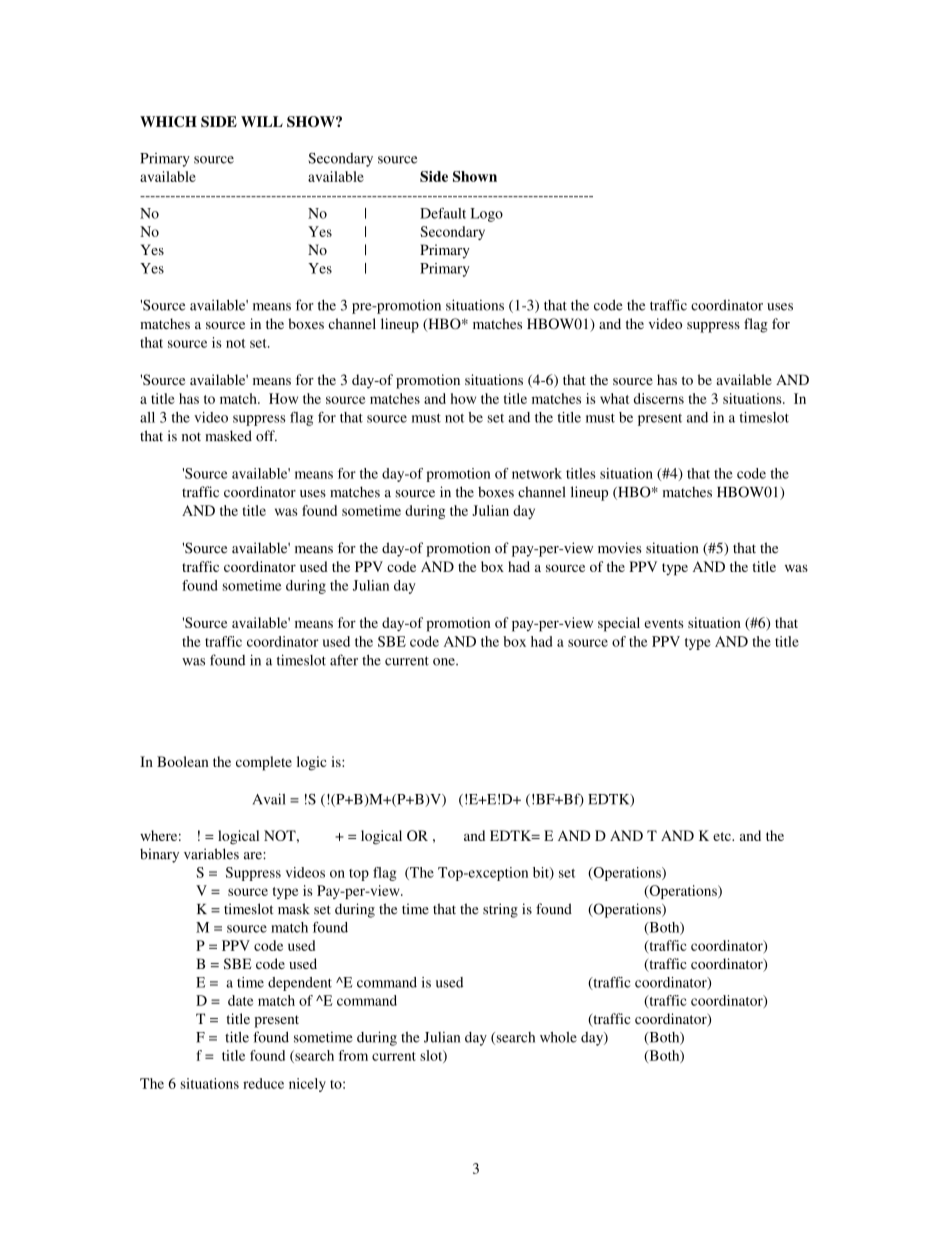  What do you see at coordinates (663, 623) in the screenshot?
I see `events` at bounding box center [663, 623].
